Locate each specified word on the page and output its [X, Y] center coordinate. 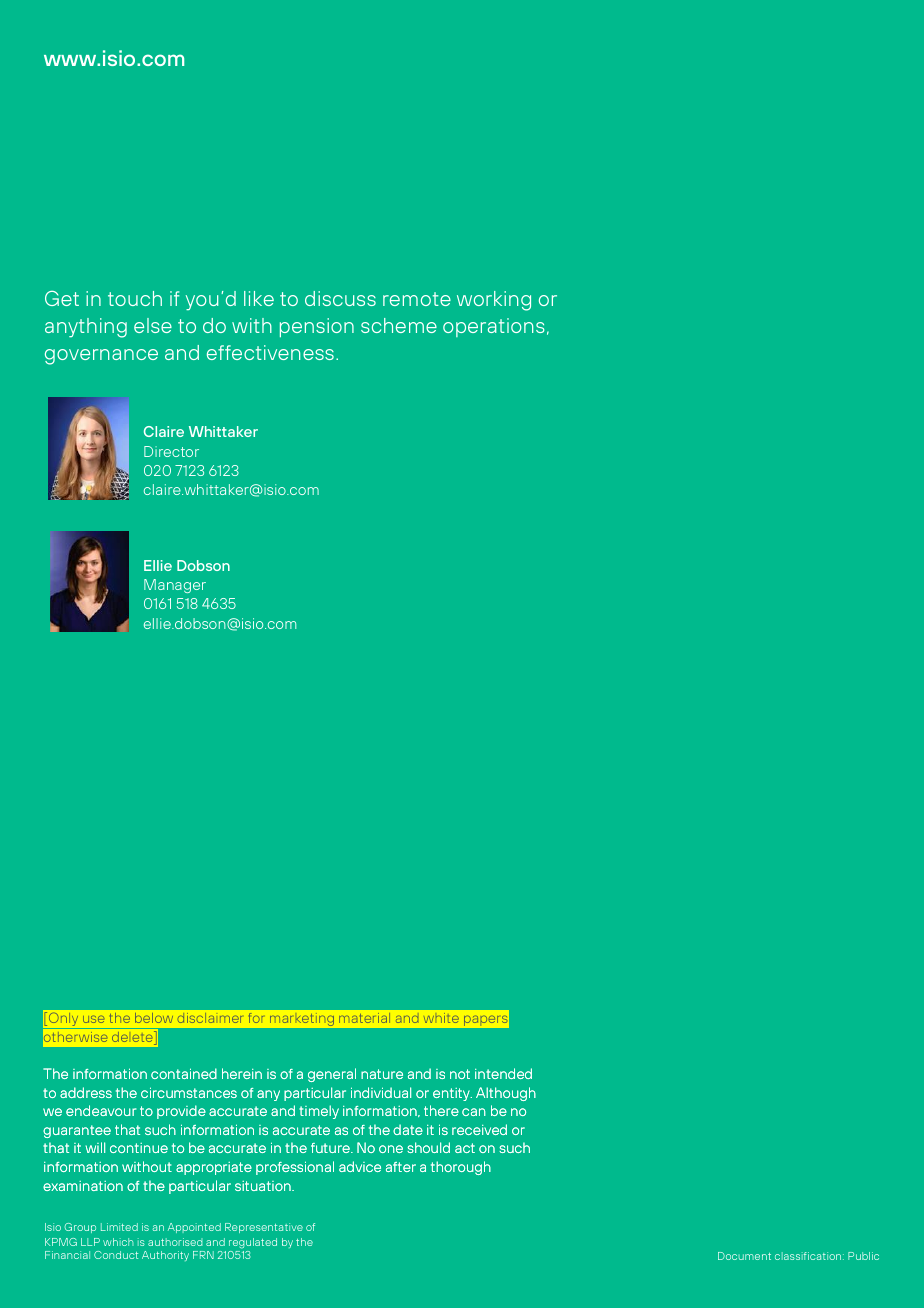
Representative [264, 1228]
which [118, 1242]
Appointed [194, 1228]
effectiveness [270, 352]
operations [493, 327]
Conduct [116, 1255]
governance [101, 357]
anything [86, 328]
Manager [175, 586]
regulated [253, 1243]
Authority [165, 1256]
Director [171, 451]
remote [417, 299]
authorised [175, 1242]
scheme [399, 325]
